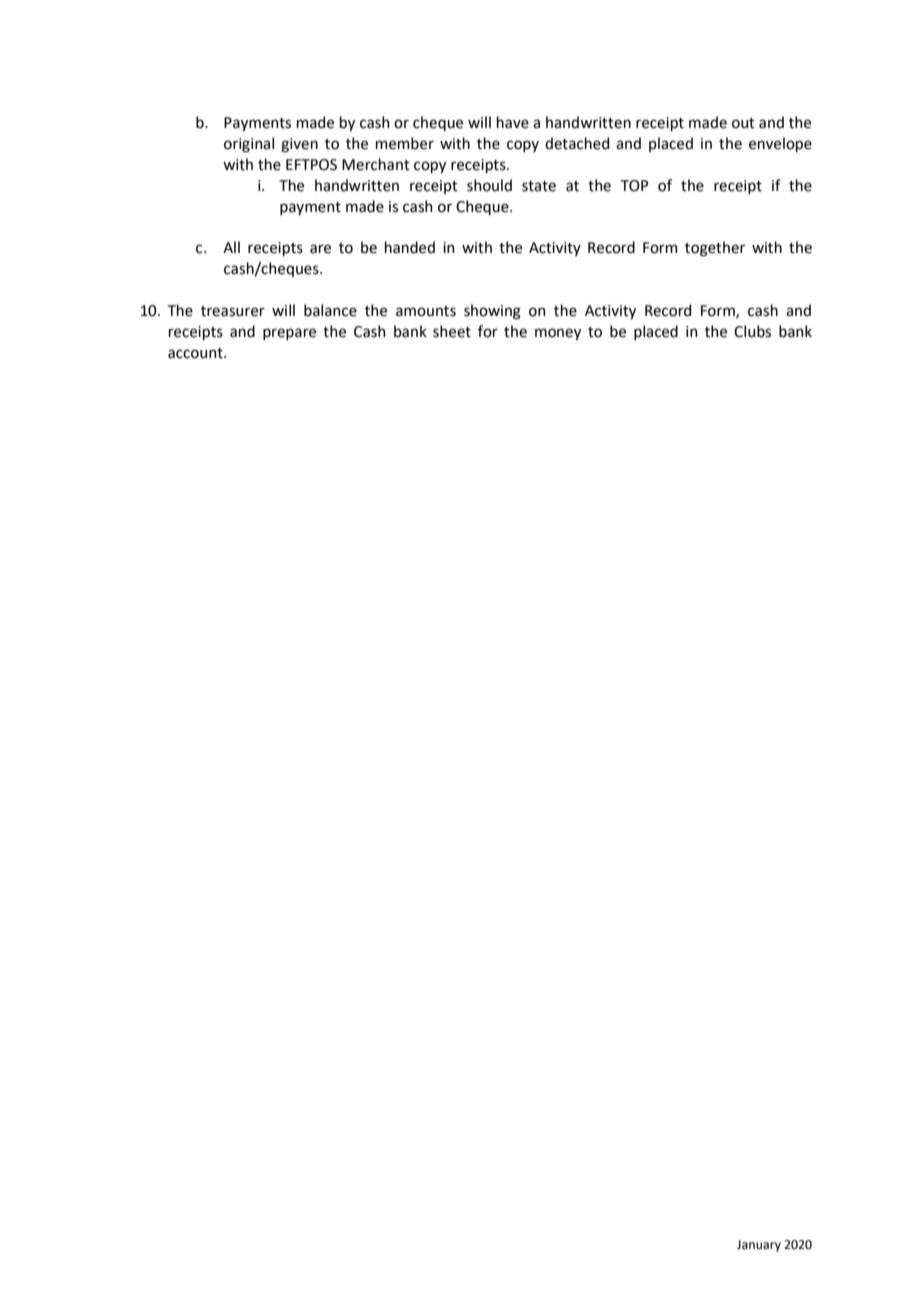 This document has height=1308, width=924. What do you see at coordinates (330, 310) in the document?
I see `balance` at bounding box center [330, 310].
